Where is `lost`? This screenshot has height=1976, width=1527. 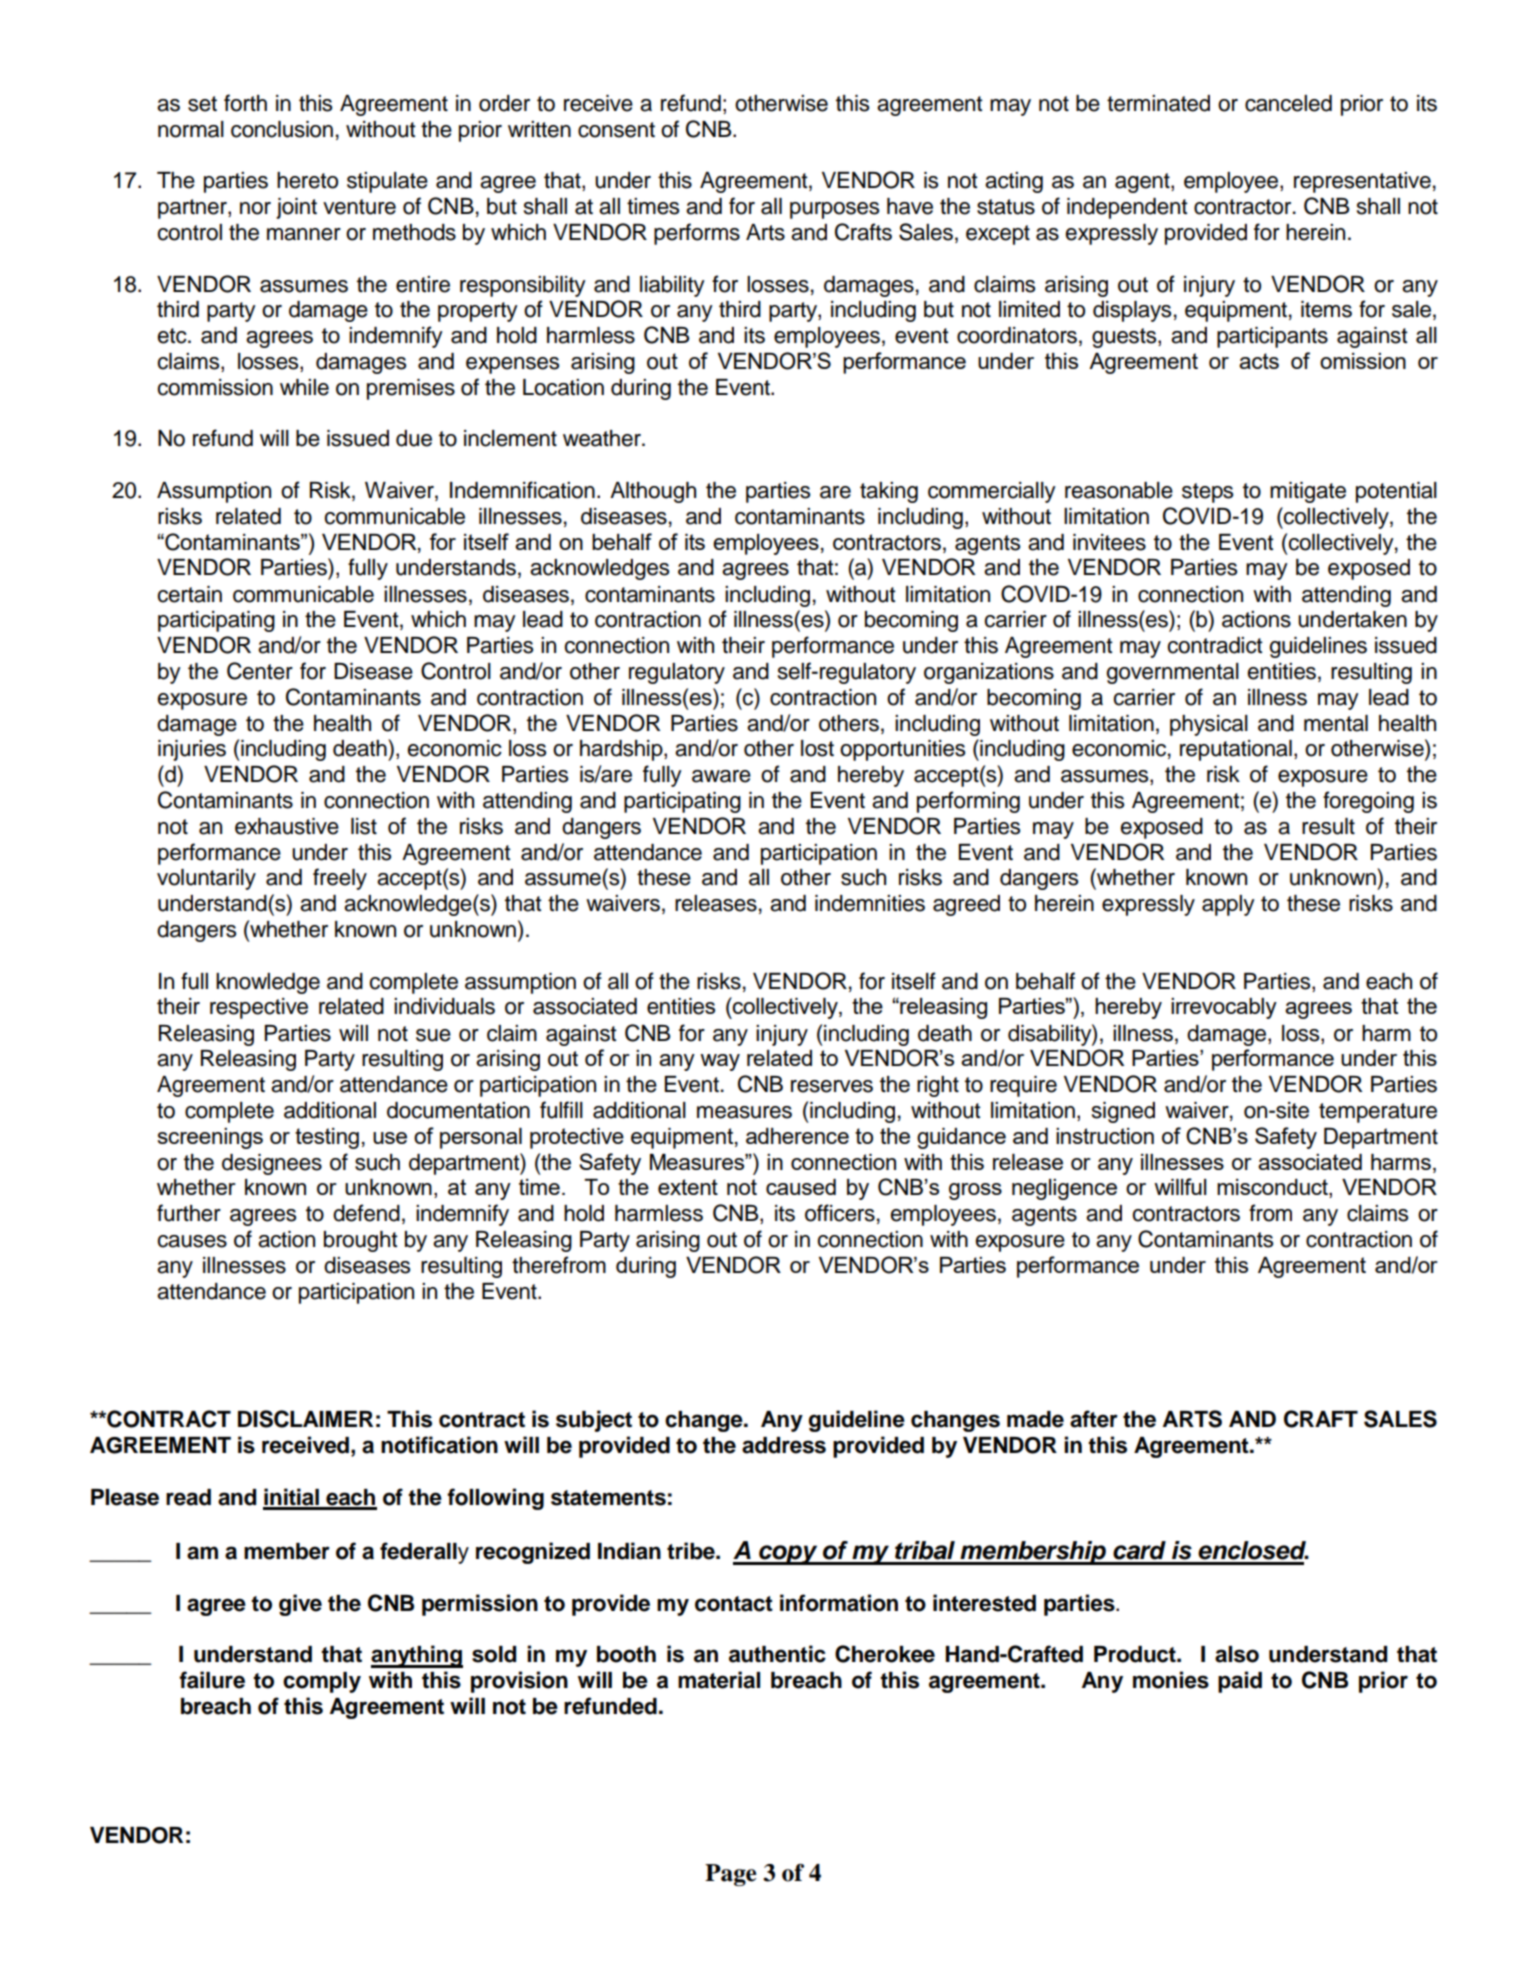 lost is located at coordinates (817, 748).
